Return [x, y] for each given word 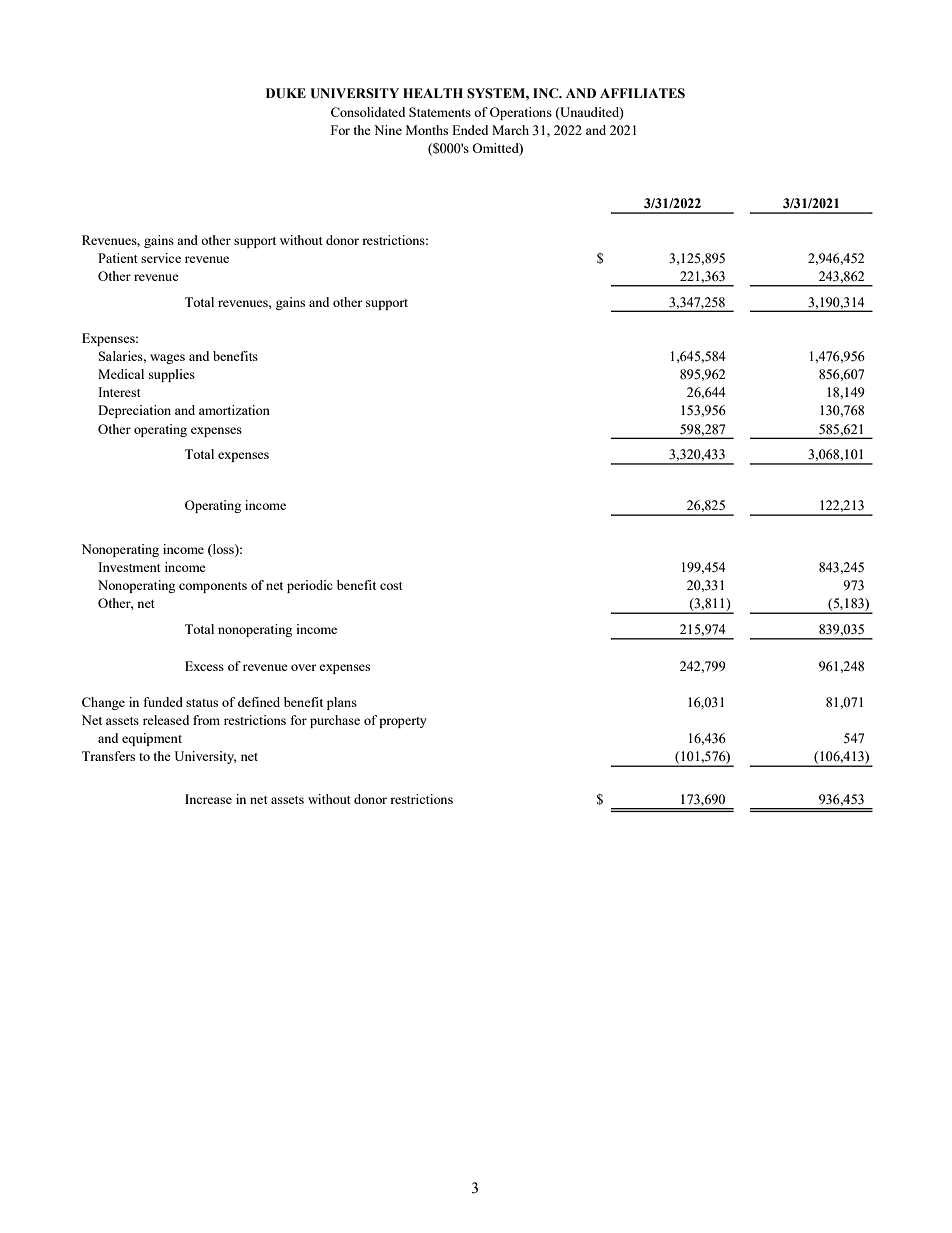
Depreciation [134, 411]
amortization [234, 410]
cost [391, 586]
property [403, 722]
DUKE [286, 93]
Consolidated [368, 112]
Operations [521, 113]
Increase [208, 799]
